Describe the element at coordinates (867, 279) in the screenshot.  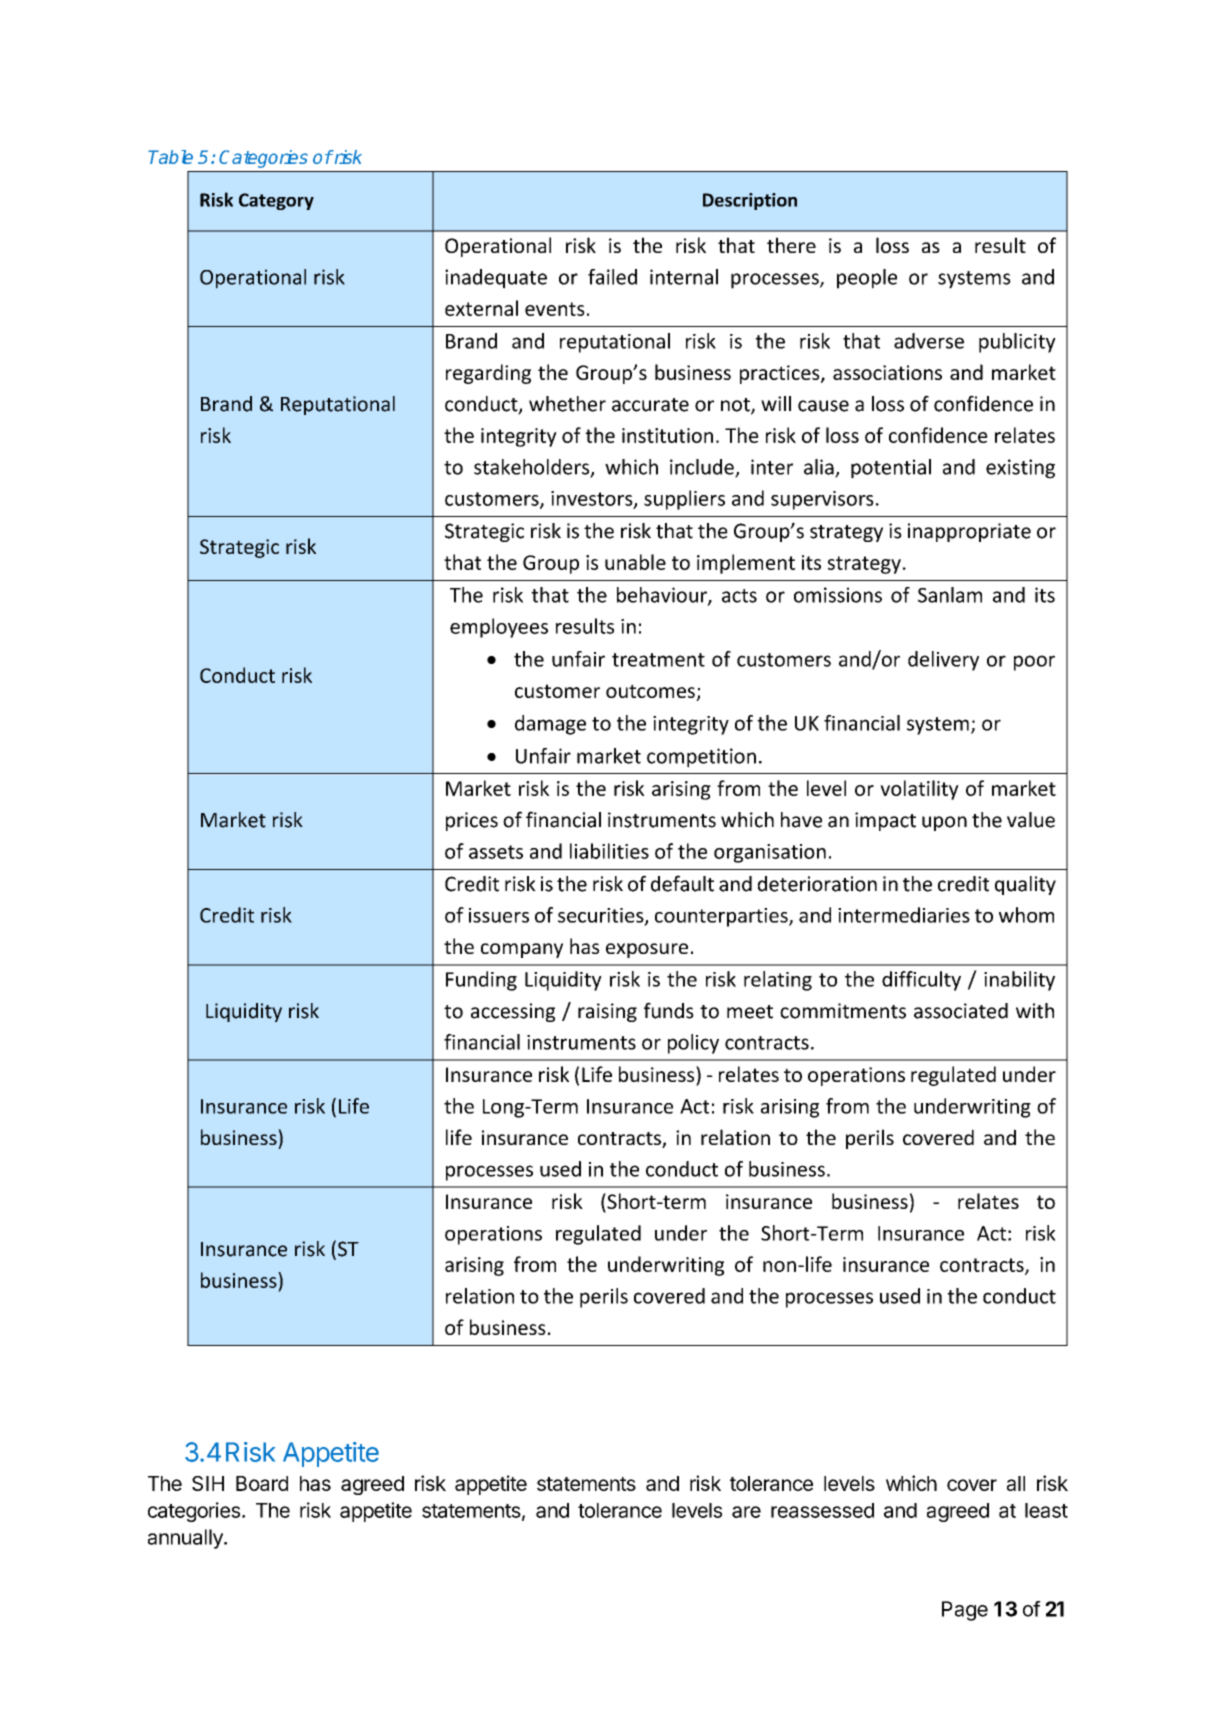
I see `people` at that location.
